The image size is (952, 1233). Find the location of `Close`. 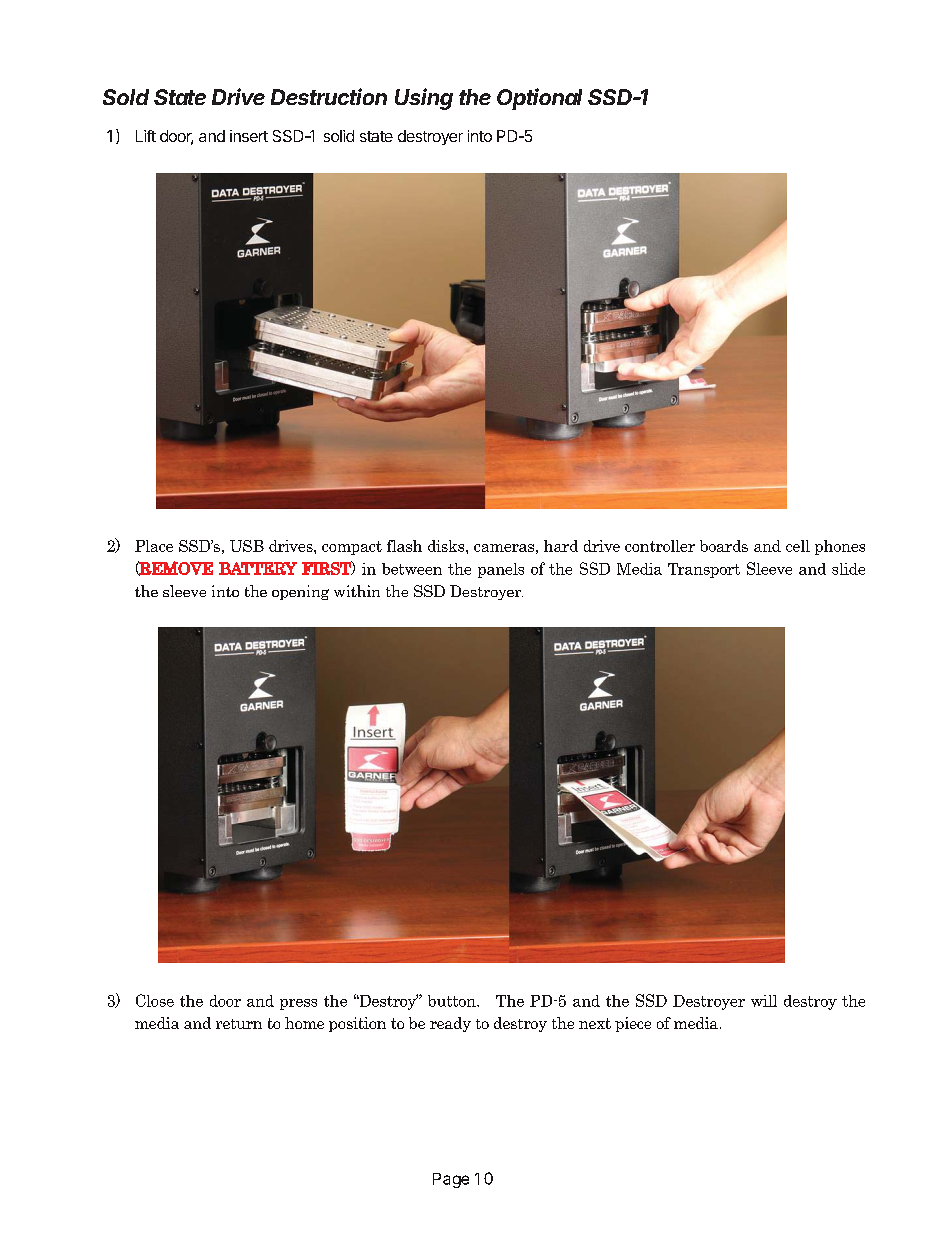

Close is located at coordinates (155, 1000).
